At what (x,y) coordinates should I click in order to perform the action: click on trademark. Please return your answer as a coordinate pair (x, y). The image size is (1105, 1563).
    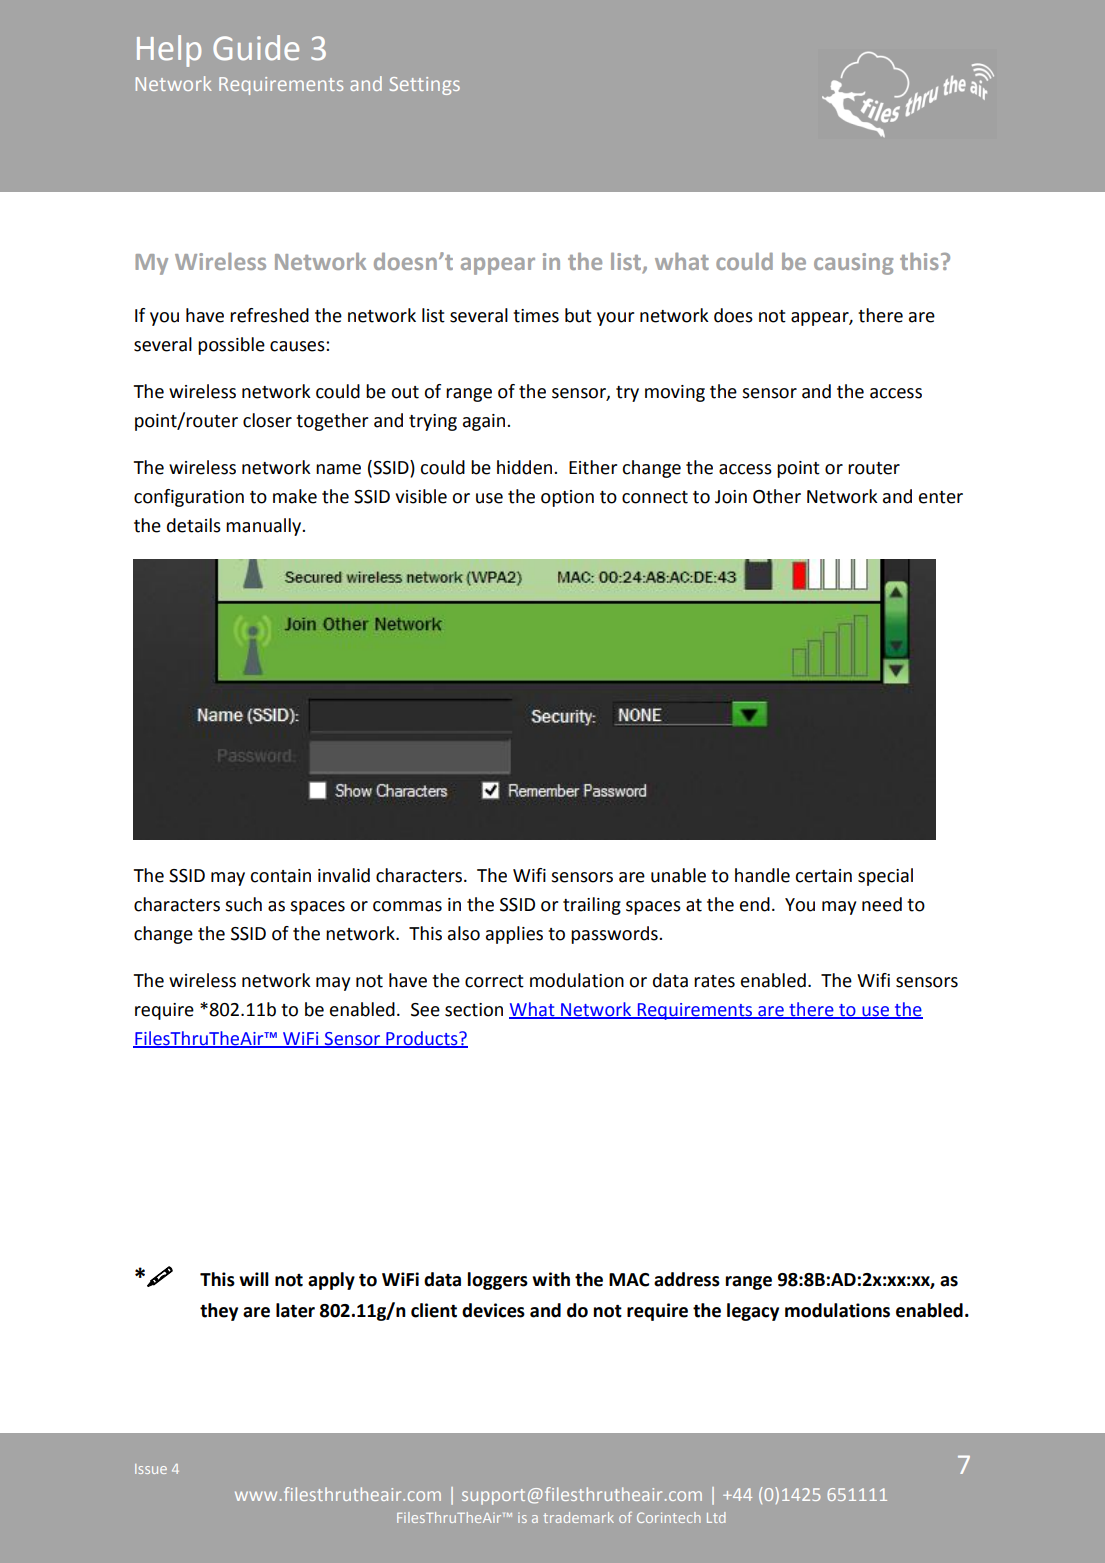
    Looking at the image, I should click on (578, 1517).
